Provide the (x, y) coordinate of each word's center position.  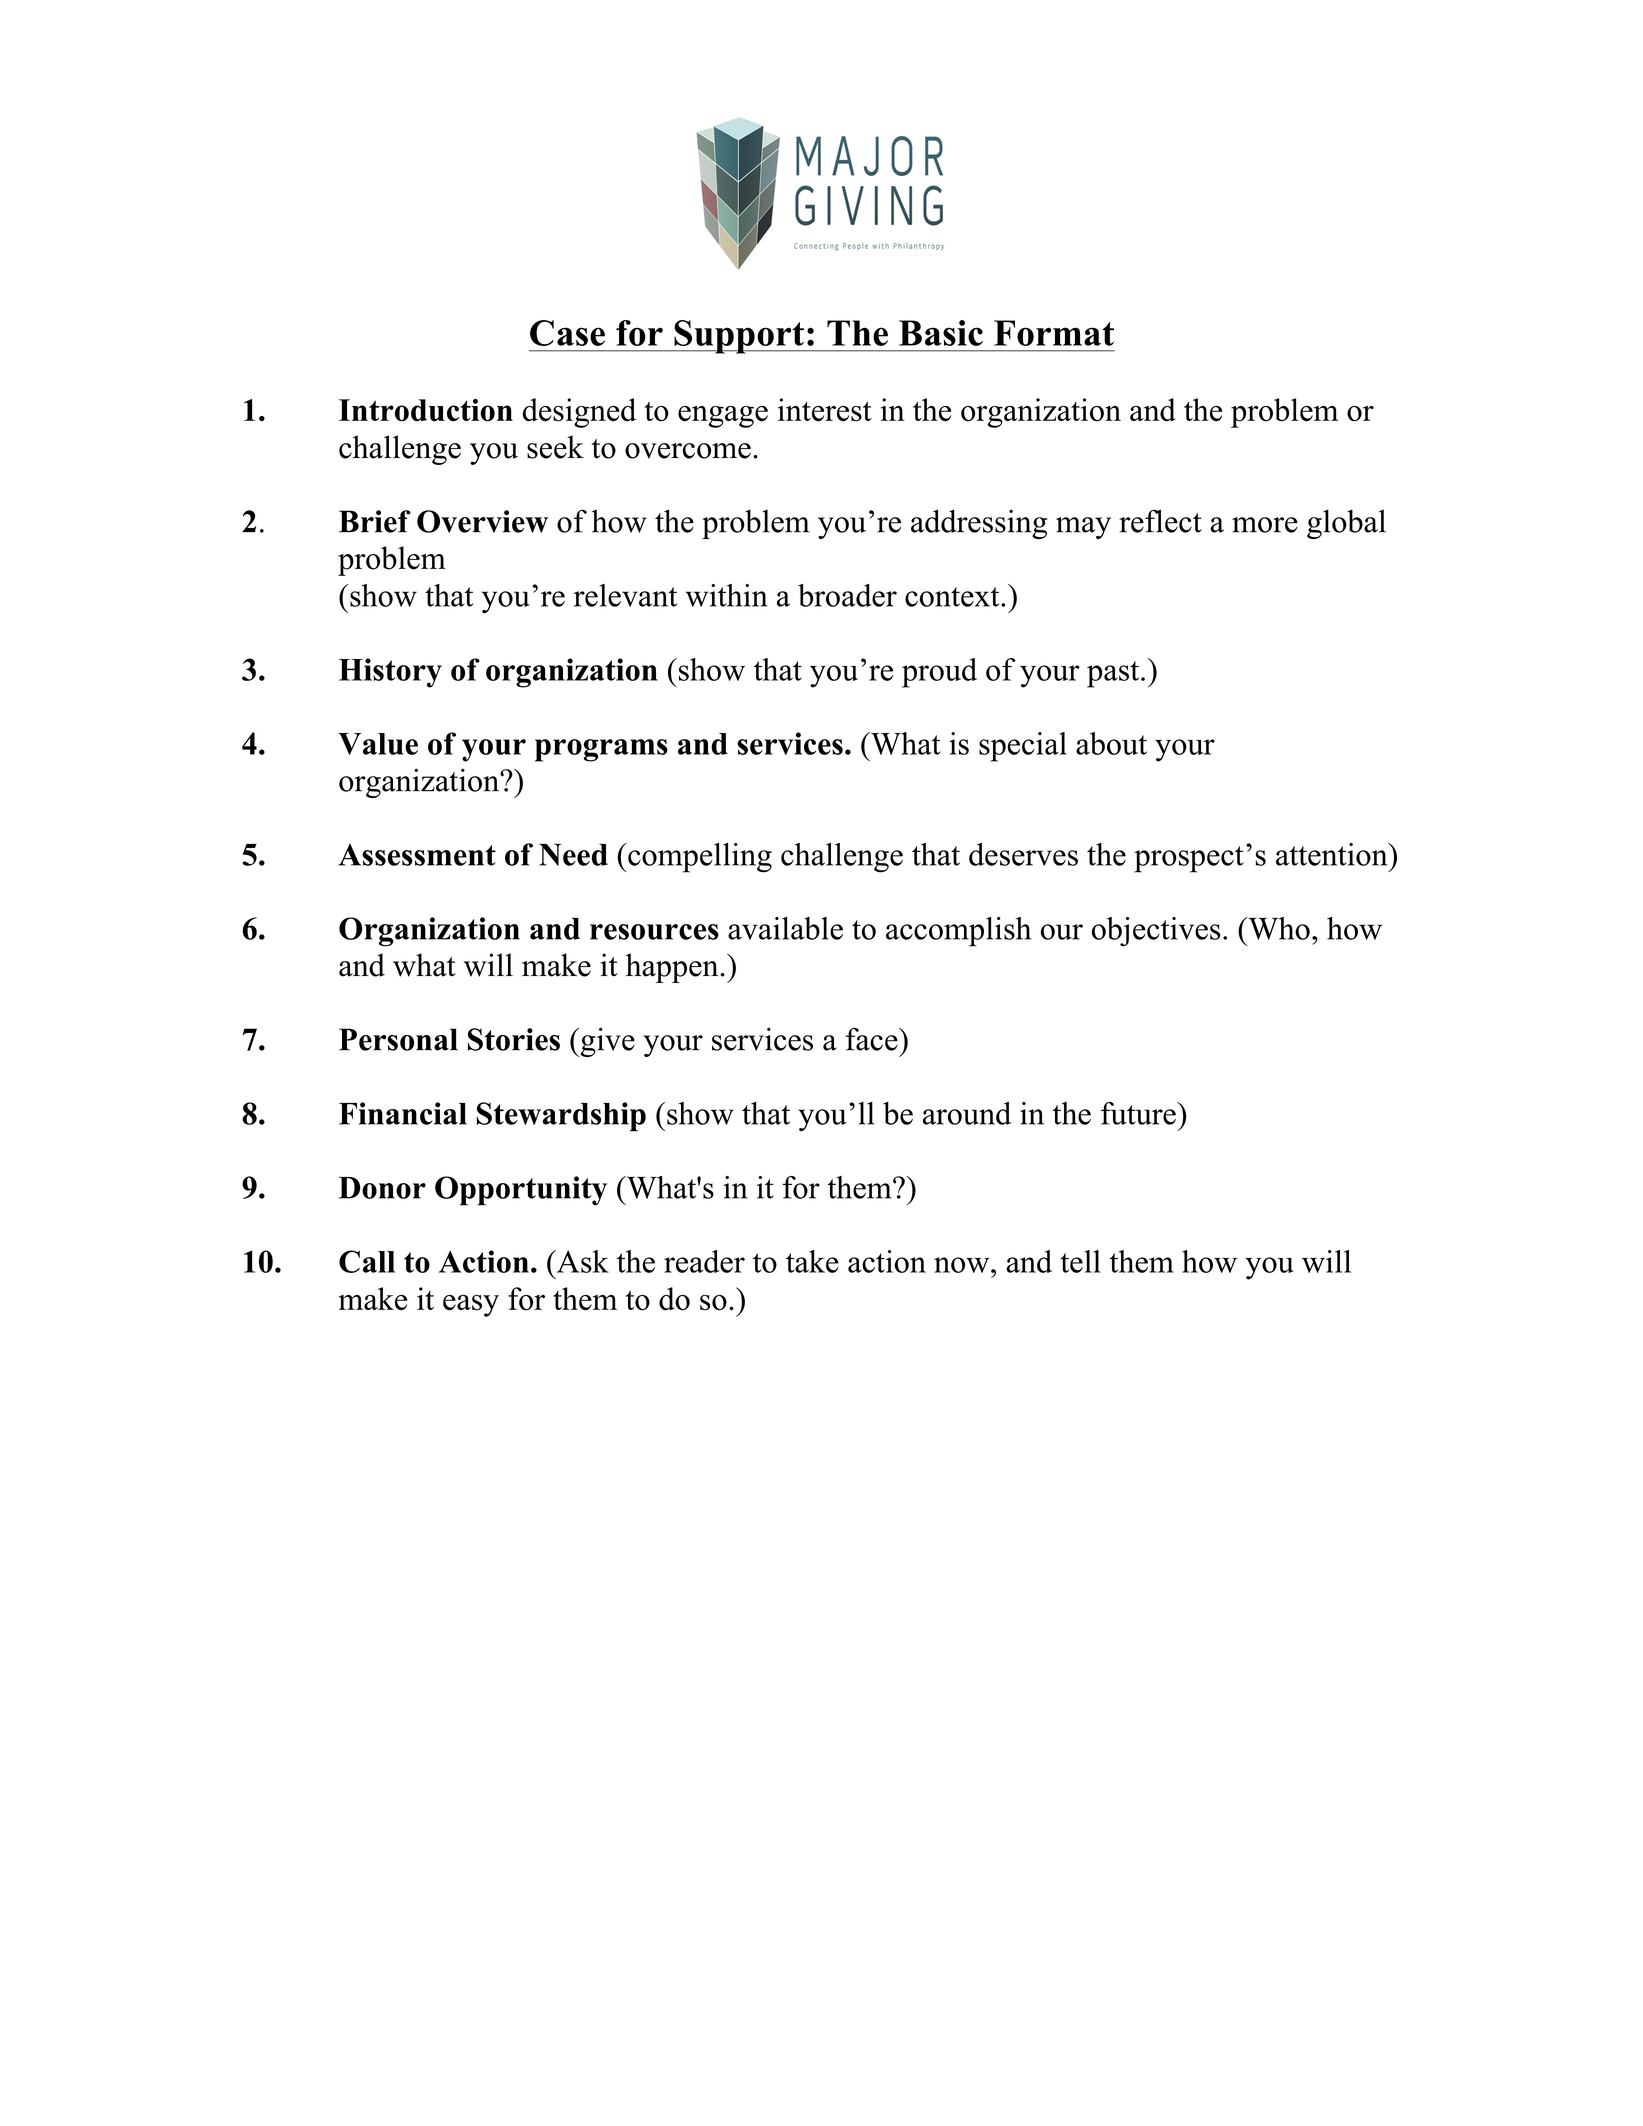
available (785, 928)
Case (567, 333)
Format (1054, 333)
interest (825, 410)
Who (1278, 928)
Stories (513, 1039)
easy (471, 1306)
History (390, 673)
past (1114, 674)
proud (939, 673)
